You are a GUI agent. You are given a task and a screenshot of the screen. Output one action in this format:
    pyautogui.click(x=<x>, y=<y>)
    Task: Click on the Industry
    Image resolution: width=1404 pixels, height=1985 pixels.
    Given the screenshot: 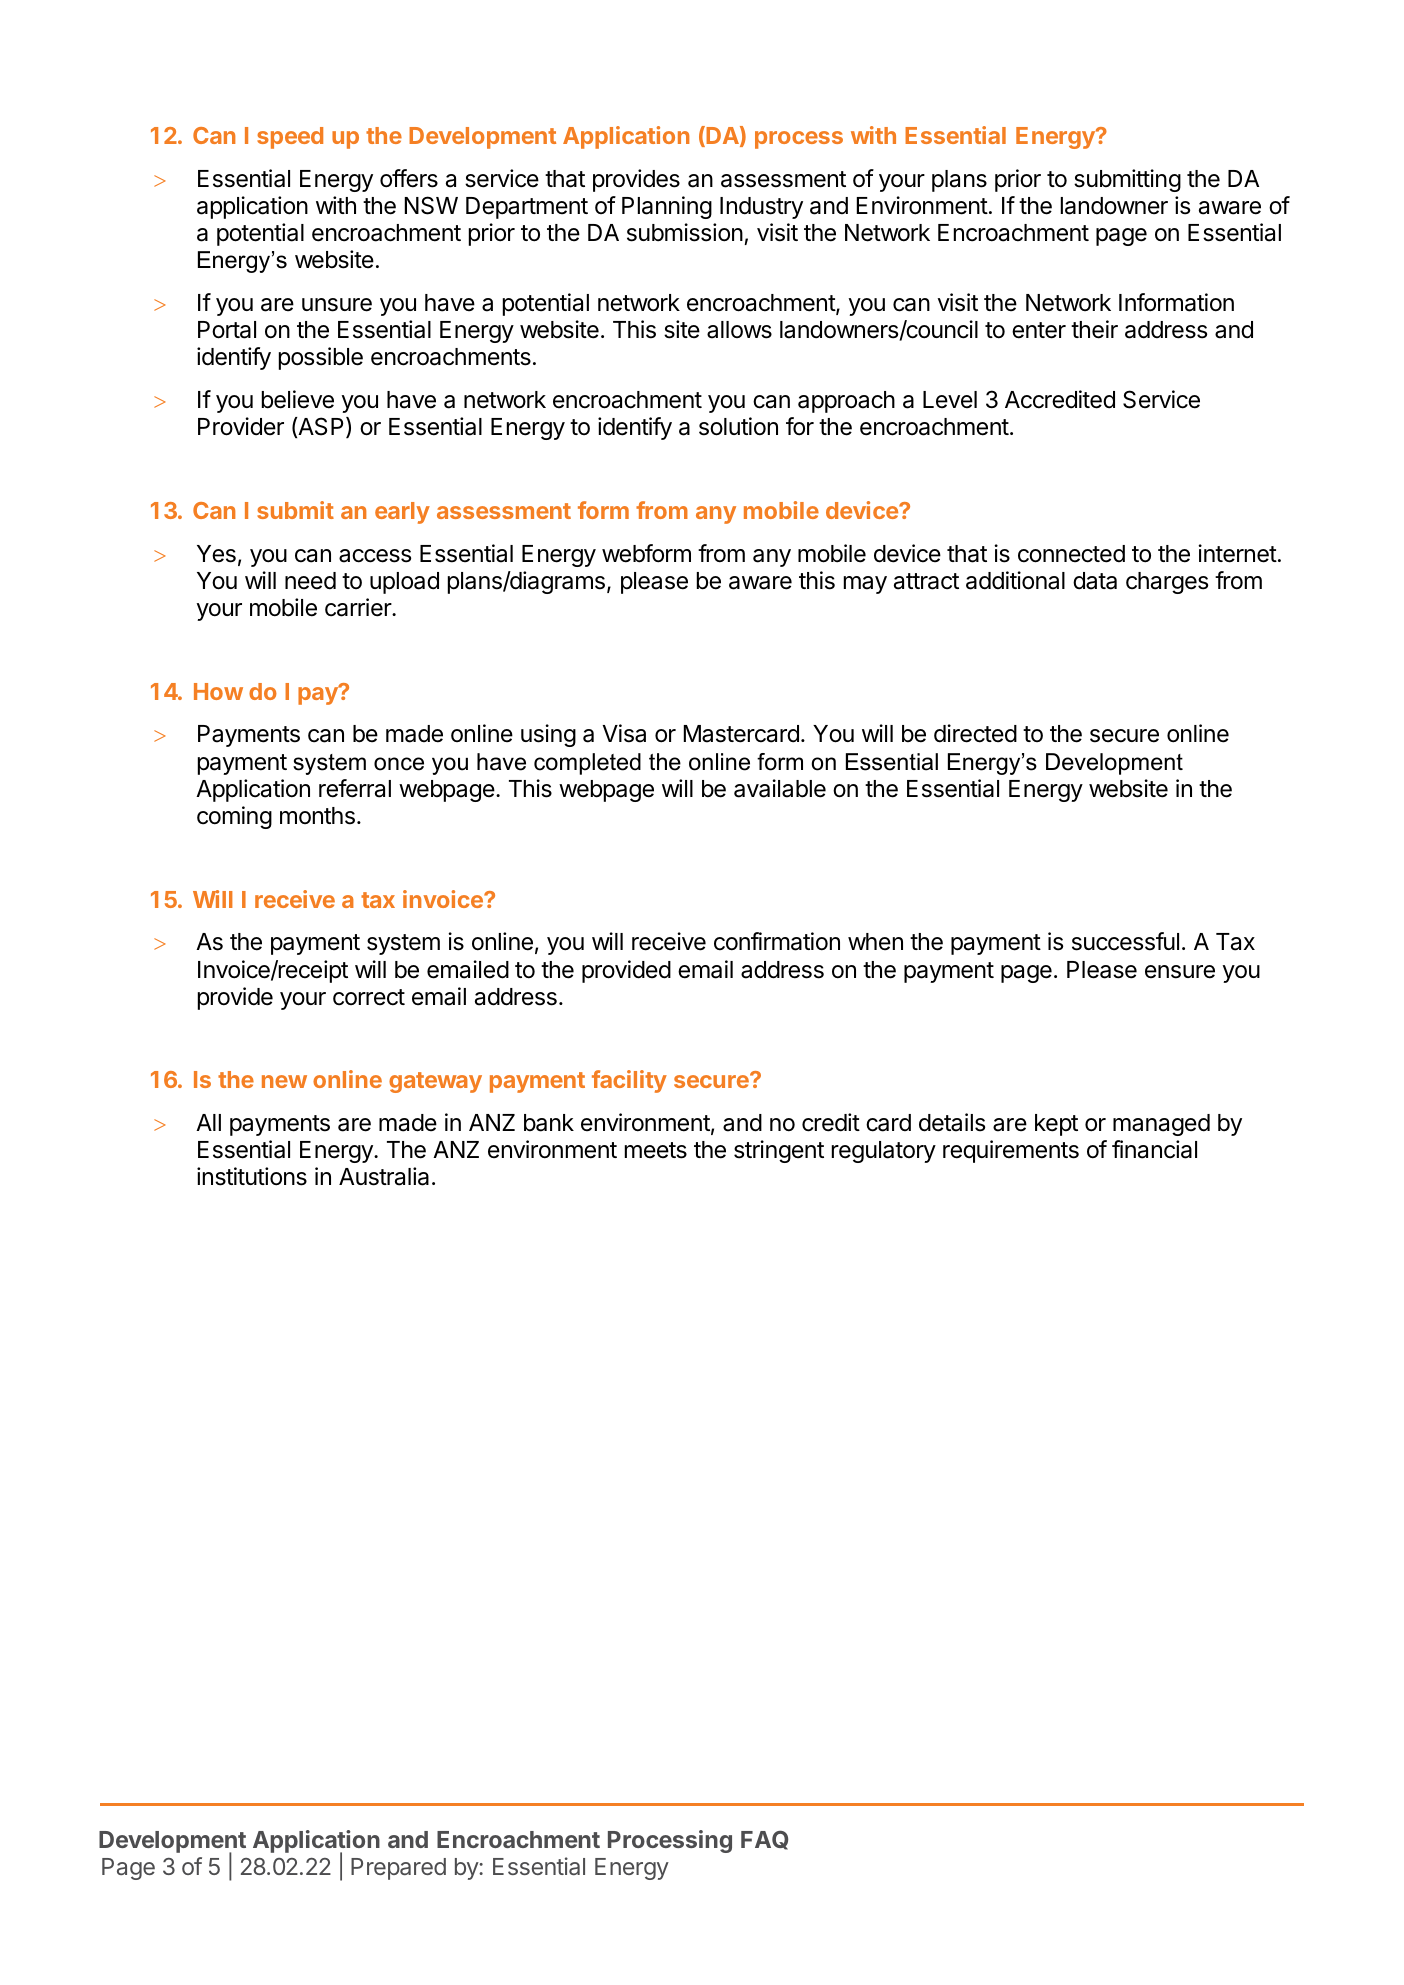 What is the action you would take?
    pyautogui.click(x=761, y=208)
